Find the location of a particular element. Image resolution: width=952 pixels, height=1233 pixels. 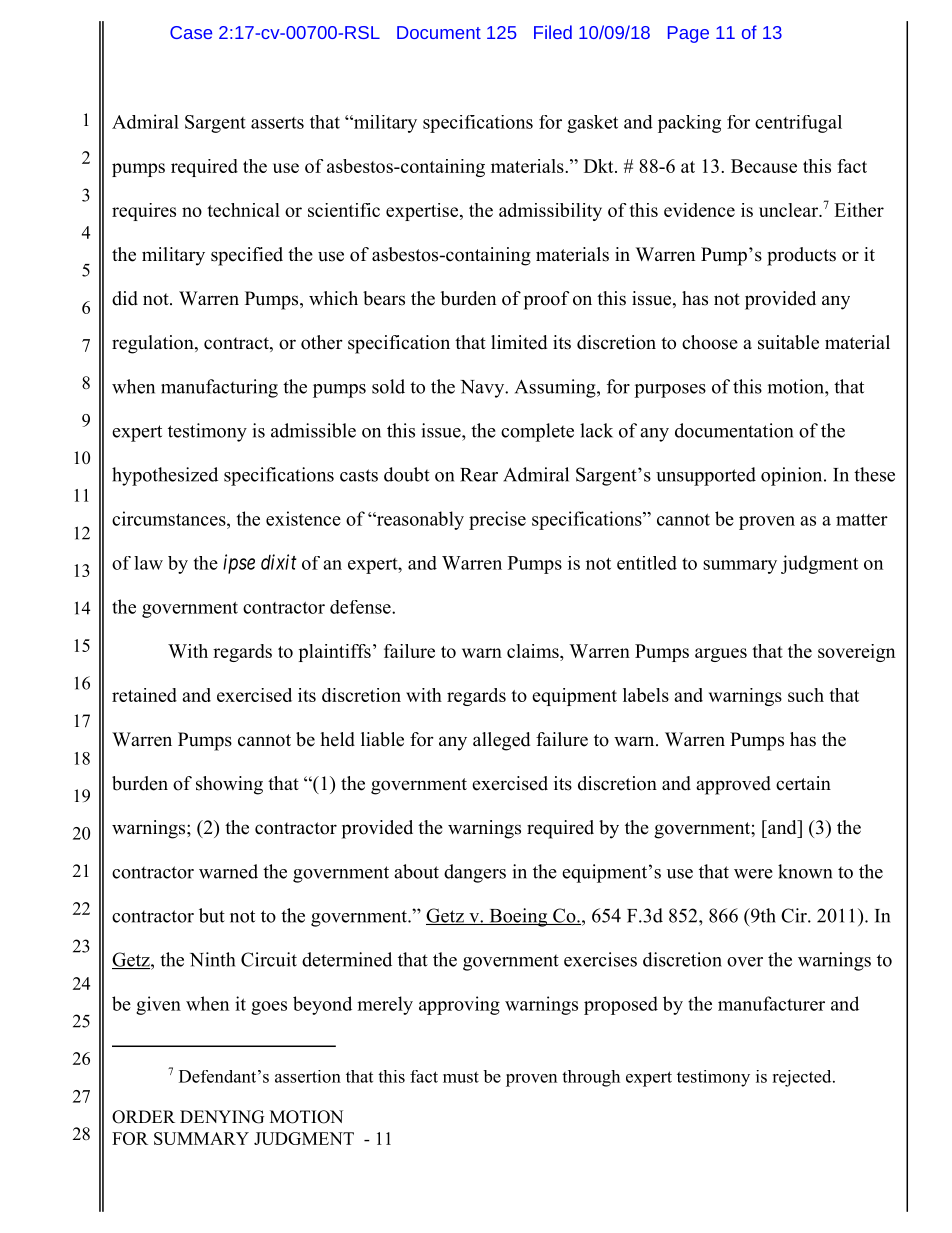

Filed is located at coordinates (553, 32).
